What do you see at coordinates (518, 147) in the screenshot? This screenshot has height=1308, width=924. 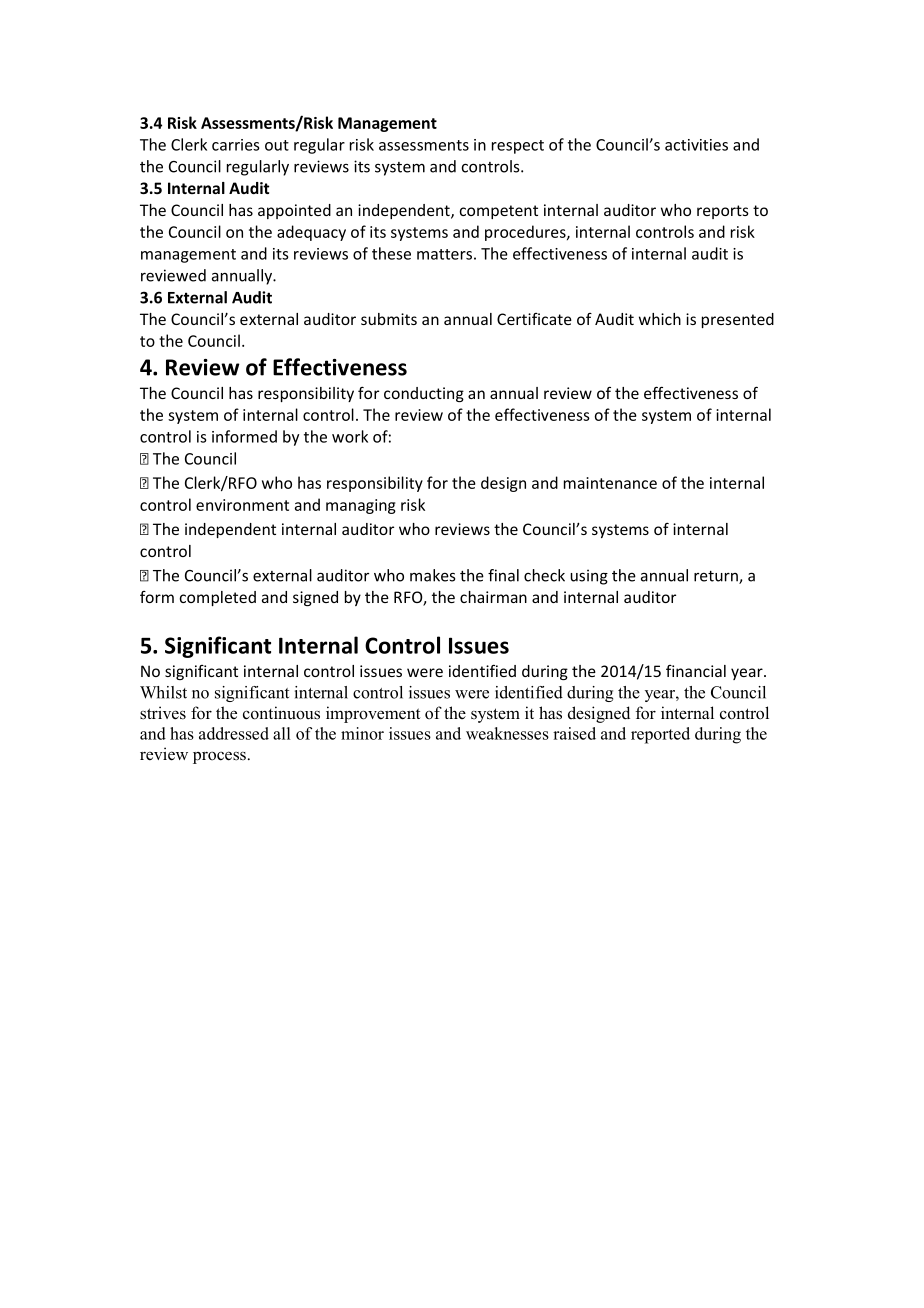 I see `respect` at bounding box center [518, 147].
